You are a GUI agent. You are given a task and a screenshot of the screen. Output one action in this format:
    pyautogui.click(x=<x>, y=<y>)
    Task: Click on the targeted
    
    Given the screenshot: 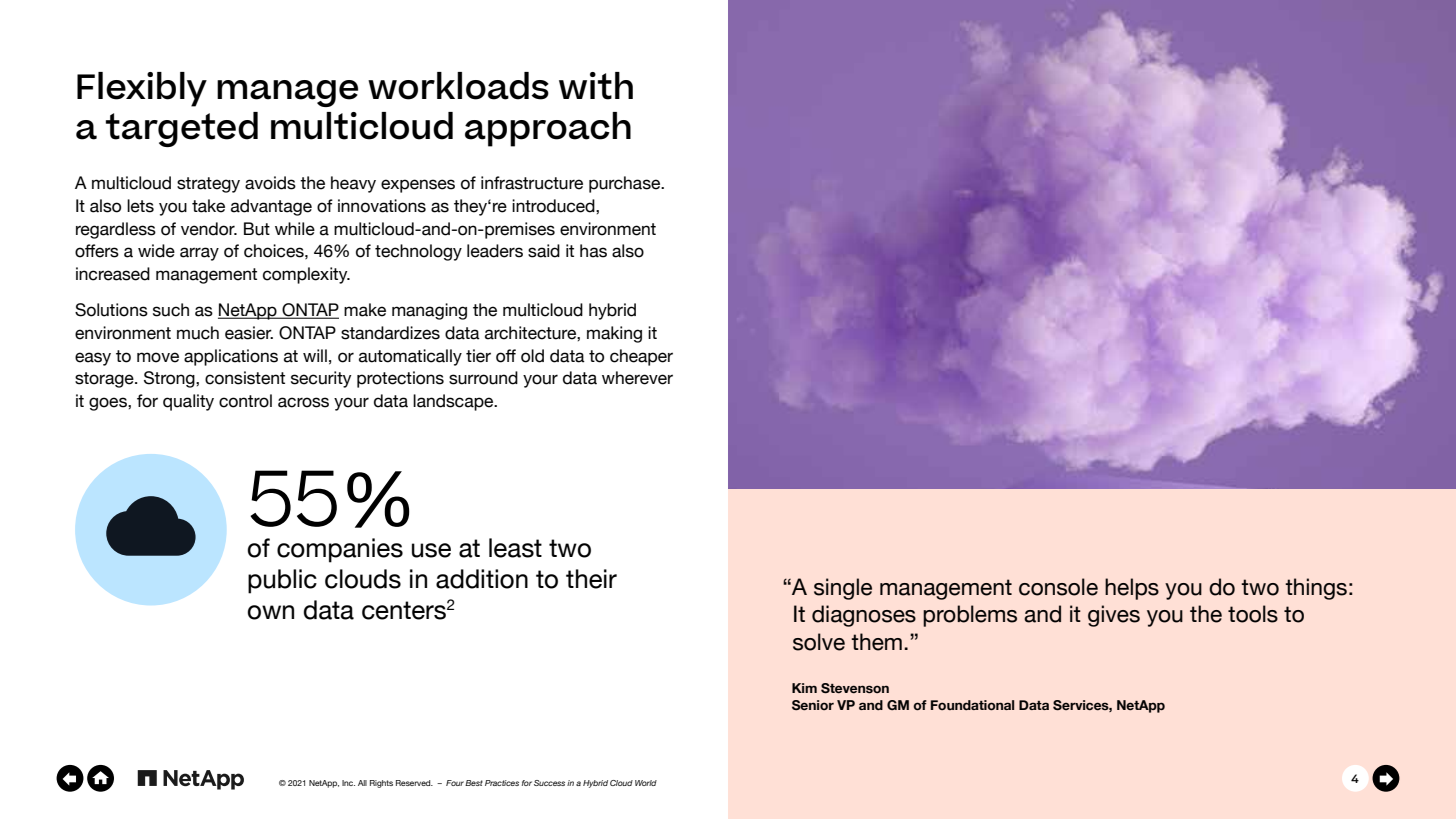 What is the action you would take?
    pyautogui.click(x=182, y=129)
